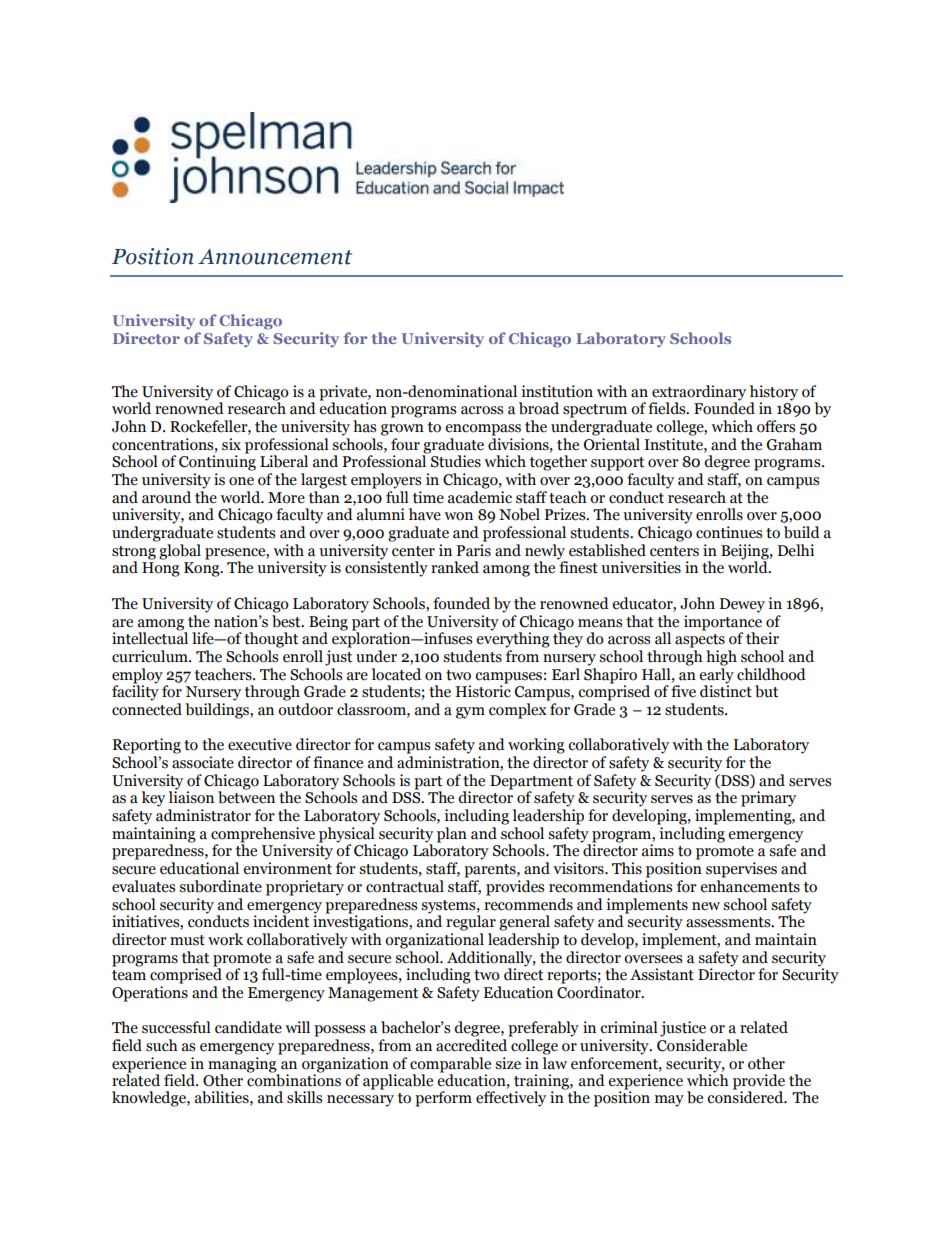  Describe the element at coordinates (220, 886) in the screenshot. I see `subordinate` at that location.
